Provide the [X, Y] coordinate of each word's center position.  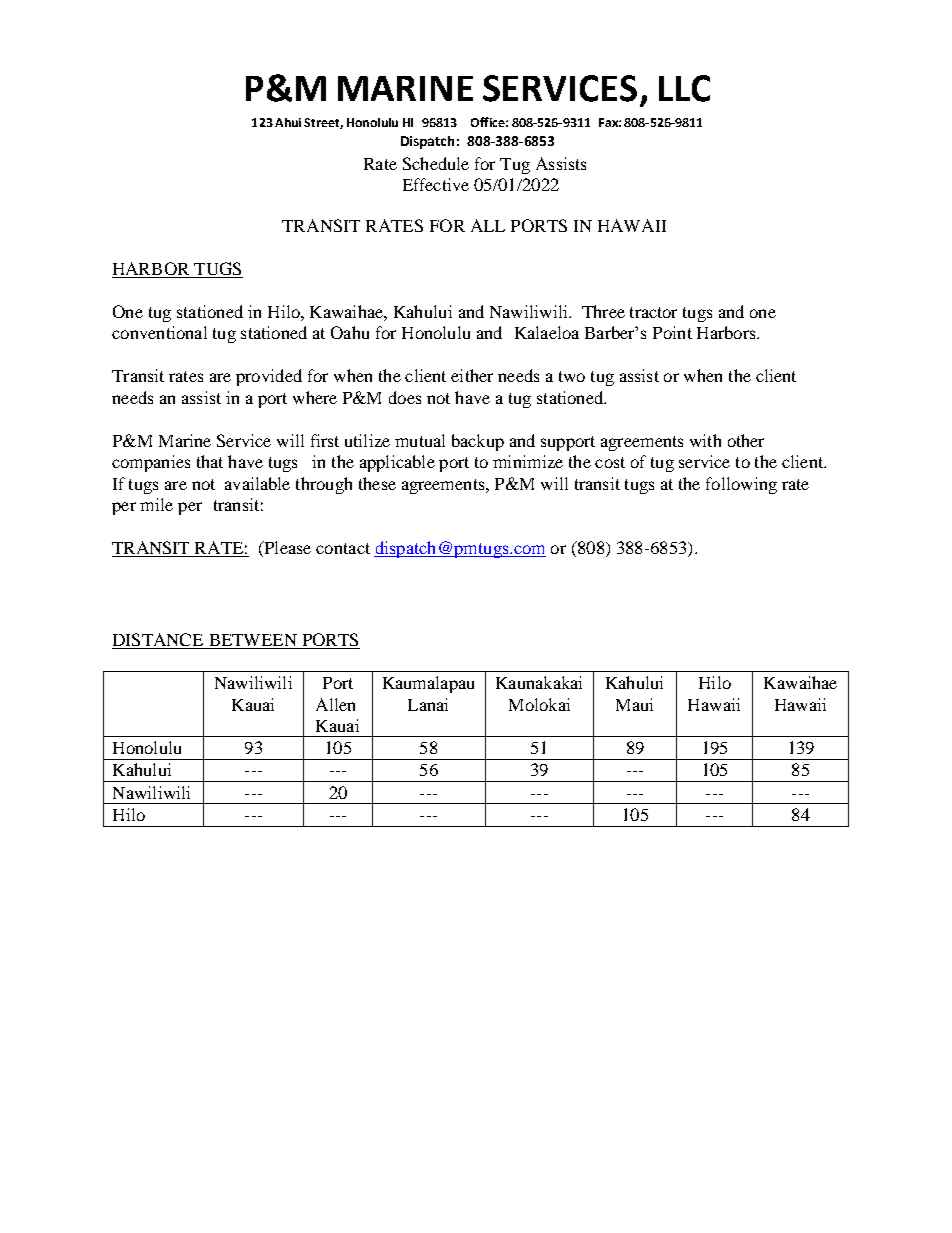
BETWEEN [253, 640]
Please [286, 549]
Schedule [436, 163]
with [705, 440]
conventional [159, 332]
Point [672, 332]
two [572, 376]
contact [343, 548]
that [210, 461]
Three [603, 311]
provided [269, 377]
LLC [684, 88]
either [472, 375]
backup [478, 442]
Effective [436, 184]
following [741, 485]
